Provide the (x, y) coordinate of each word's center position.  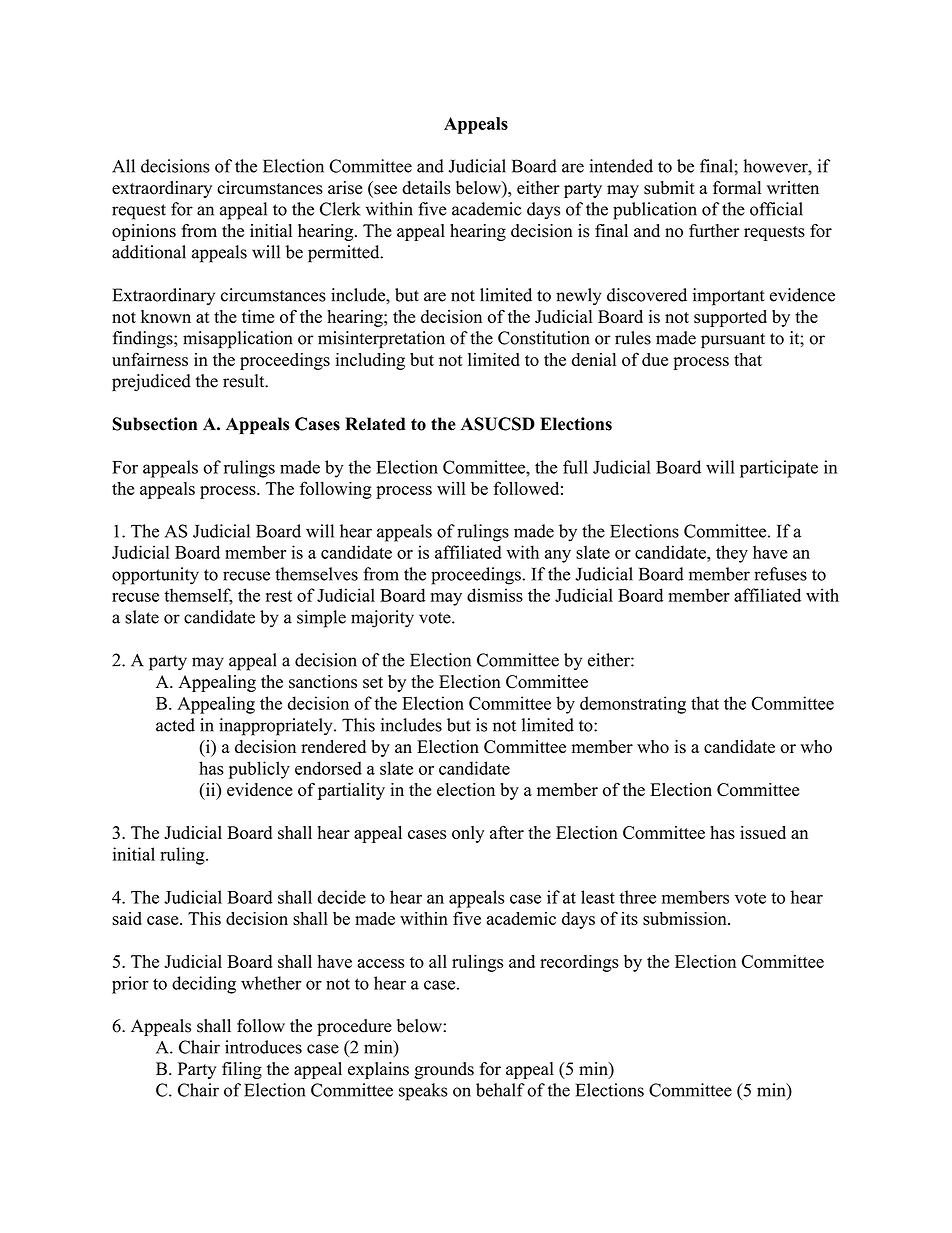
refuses (780, 574)
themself (198, 596)
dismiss (495, 595)
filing (242, 1070)
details (426, 188)
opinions (144, 232)
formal (737, 188)
